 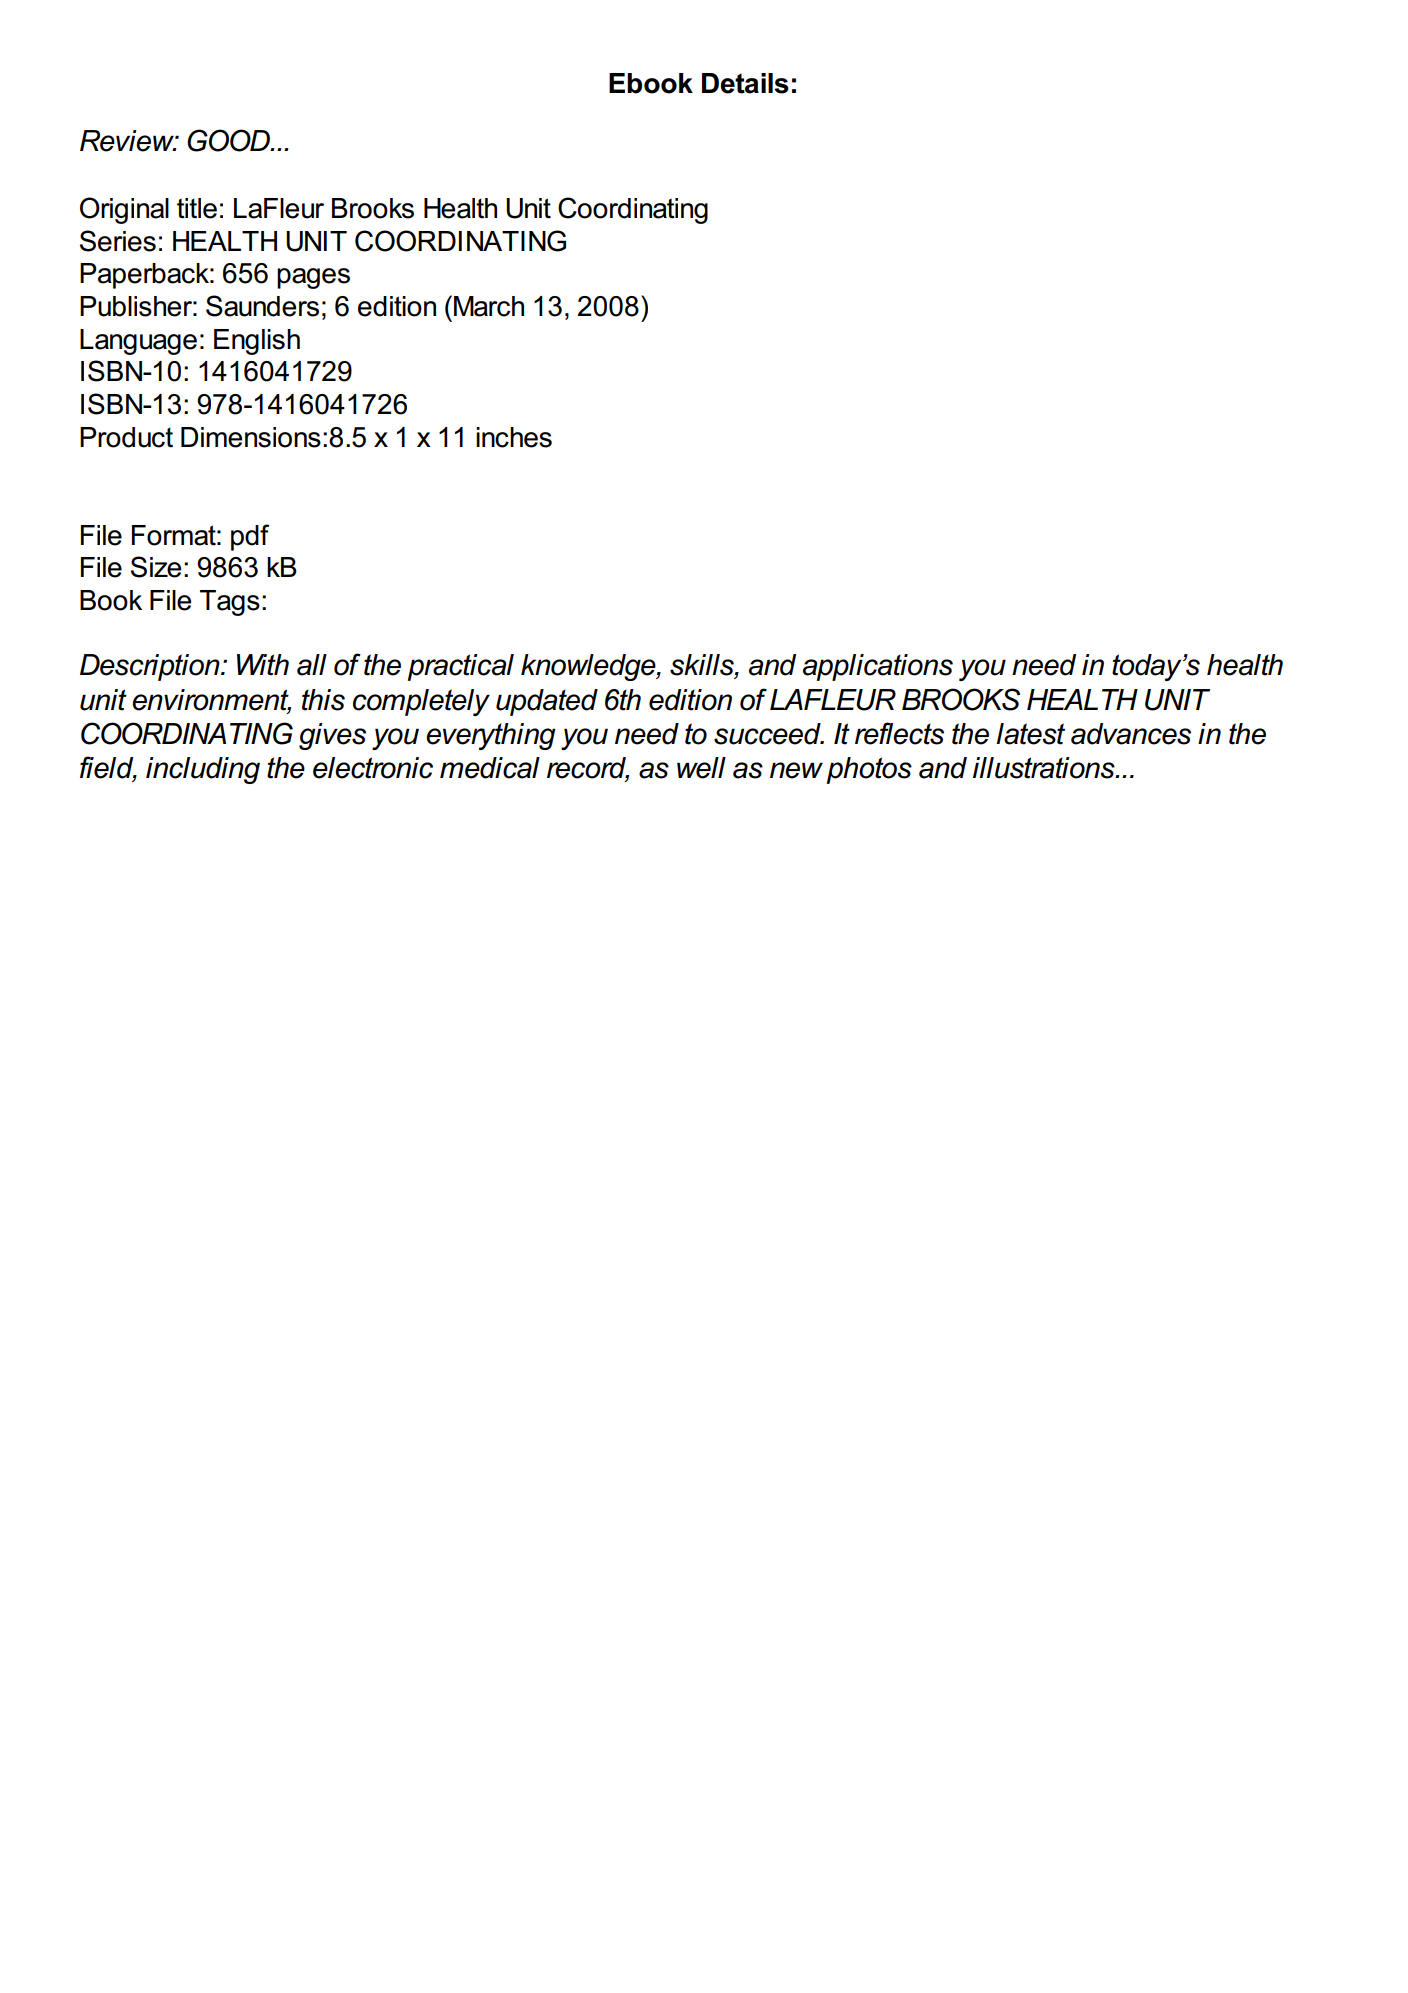 I want to click on GOOD, so click(x=230, y=140).
